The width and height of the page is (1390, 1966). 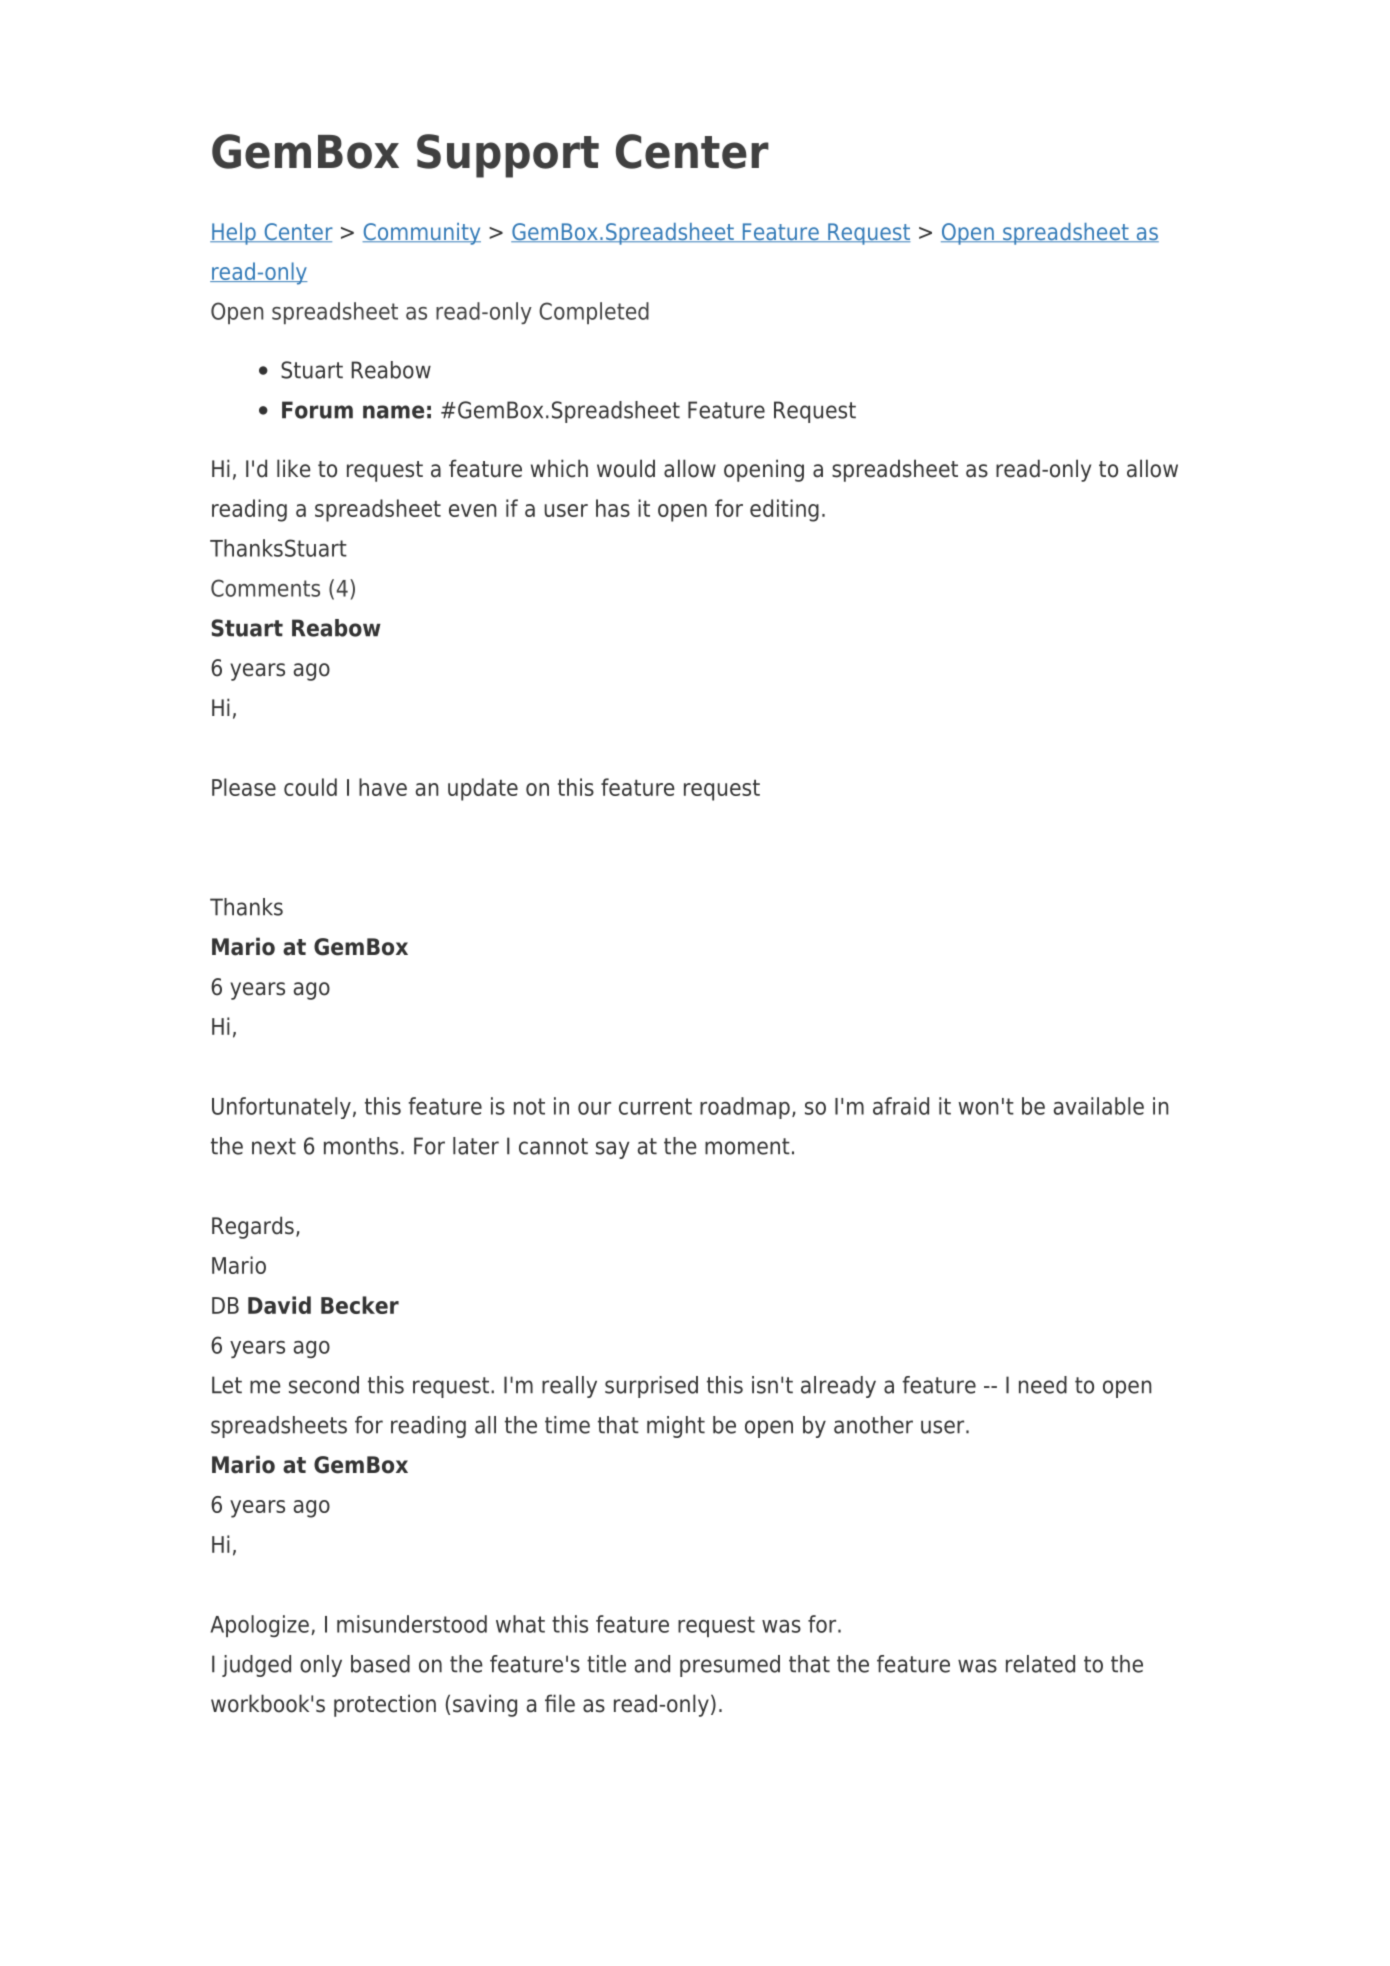 What do you see at coordinates (626, 468) in the page?
I see `would` at bounding box center [626, 468].
